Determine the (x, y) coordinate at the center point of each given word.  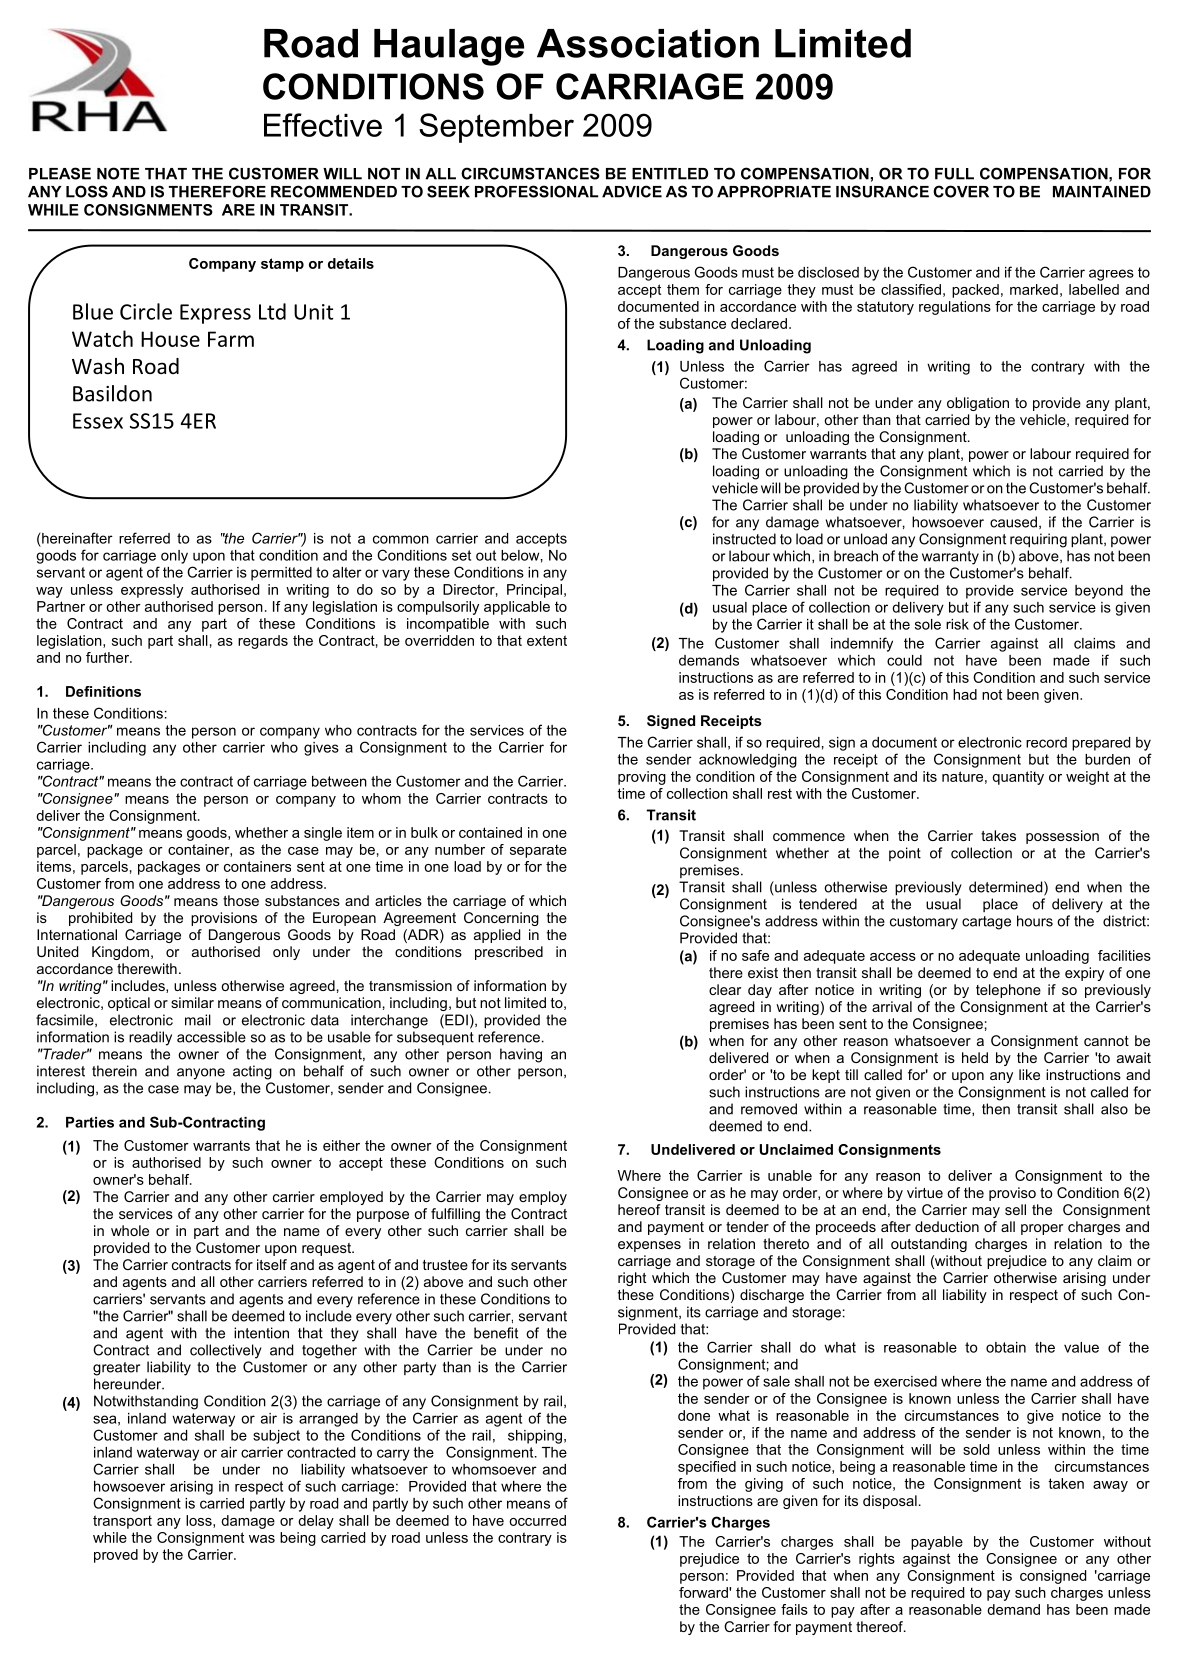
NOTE (118, 173)
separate (538, 851)
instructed (744, 539)
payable (937, 1543)
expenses (649, 1246)
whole (130, 1230)
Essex (98, 421)
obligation (978, 404)
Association (648, 43)
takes (998, 835)
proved (116, 1556)
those (241, 900)
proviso (1012, 1194)
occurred (537, 1520)
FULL (954, 174)
